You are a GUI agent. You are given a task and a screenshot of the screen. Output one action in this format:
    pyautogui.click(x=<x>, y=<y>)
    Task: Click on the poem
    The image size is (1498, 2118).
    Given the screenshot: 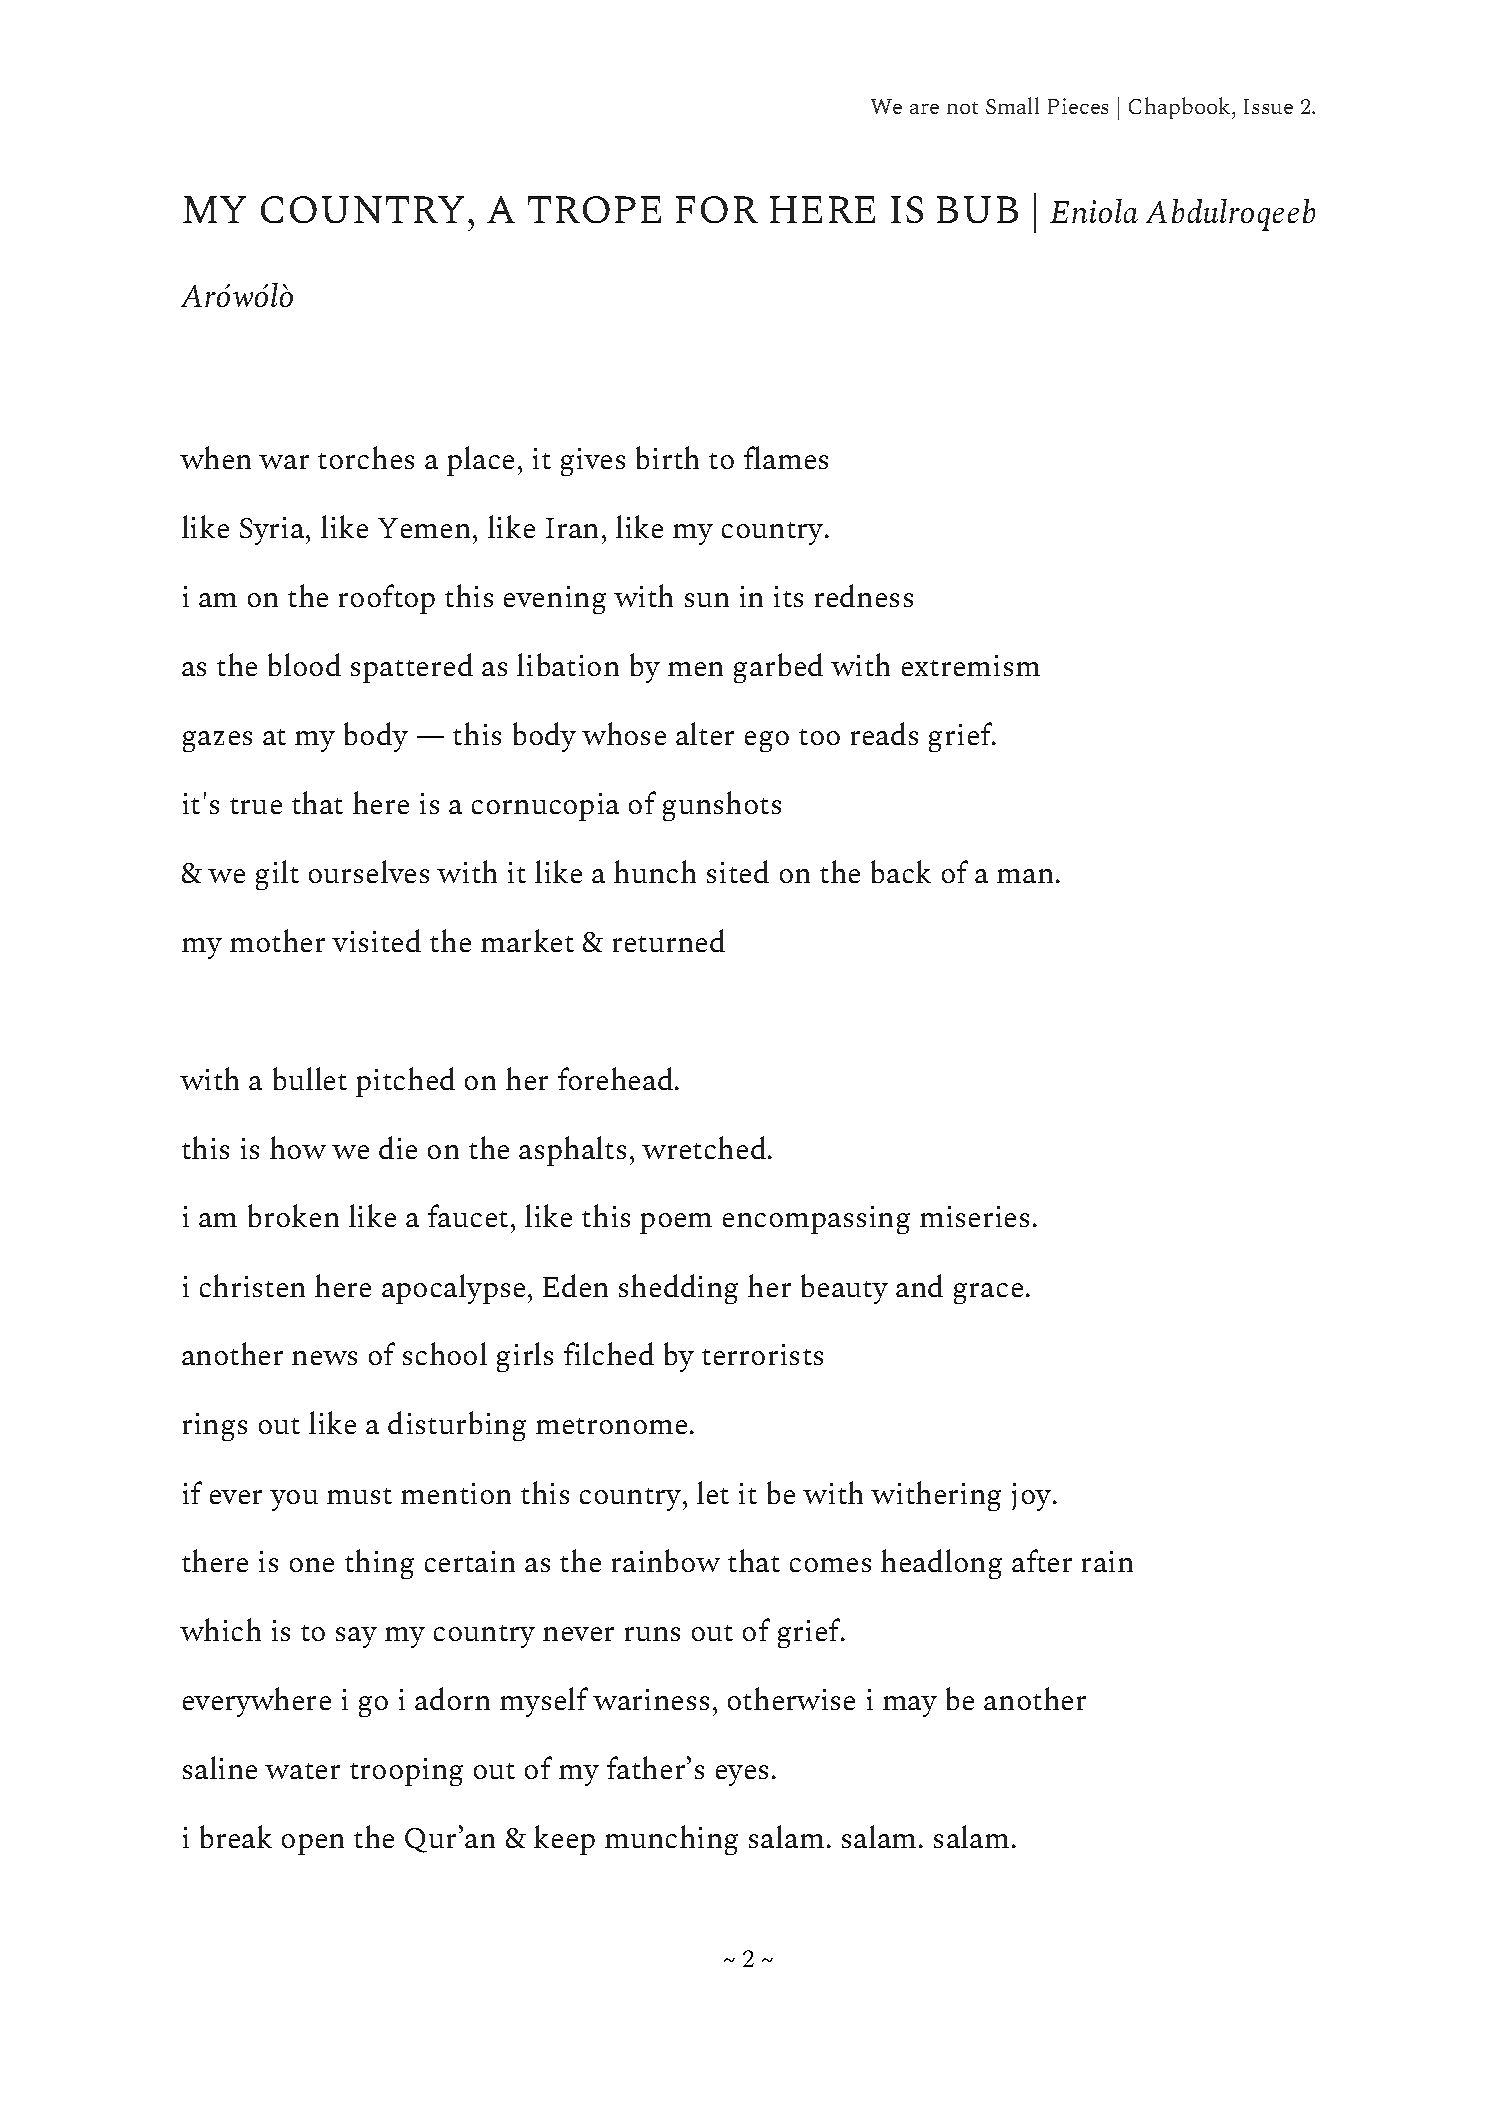 What is the action you would take?
    pyautogui.click(x=676, y=1223)
